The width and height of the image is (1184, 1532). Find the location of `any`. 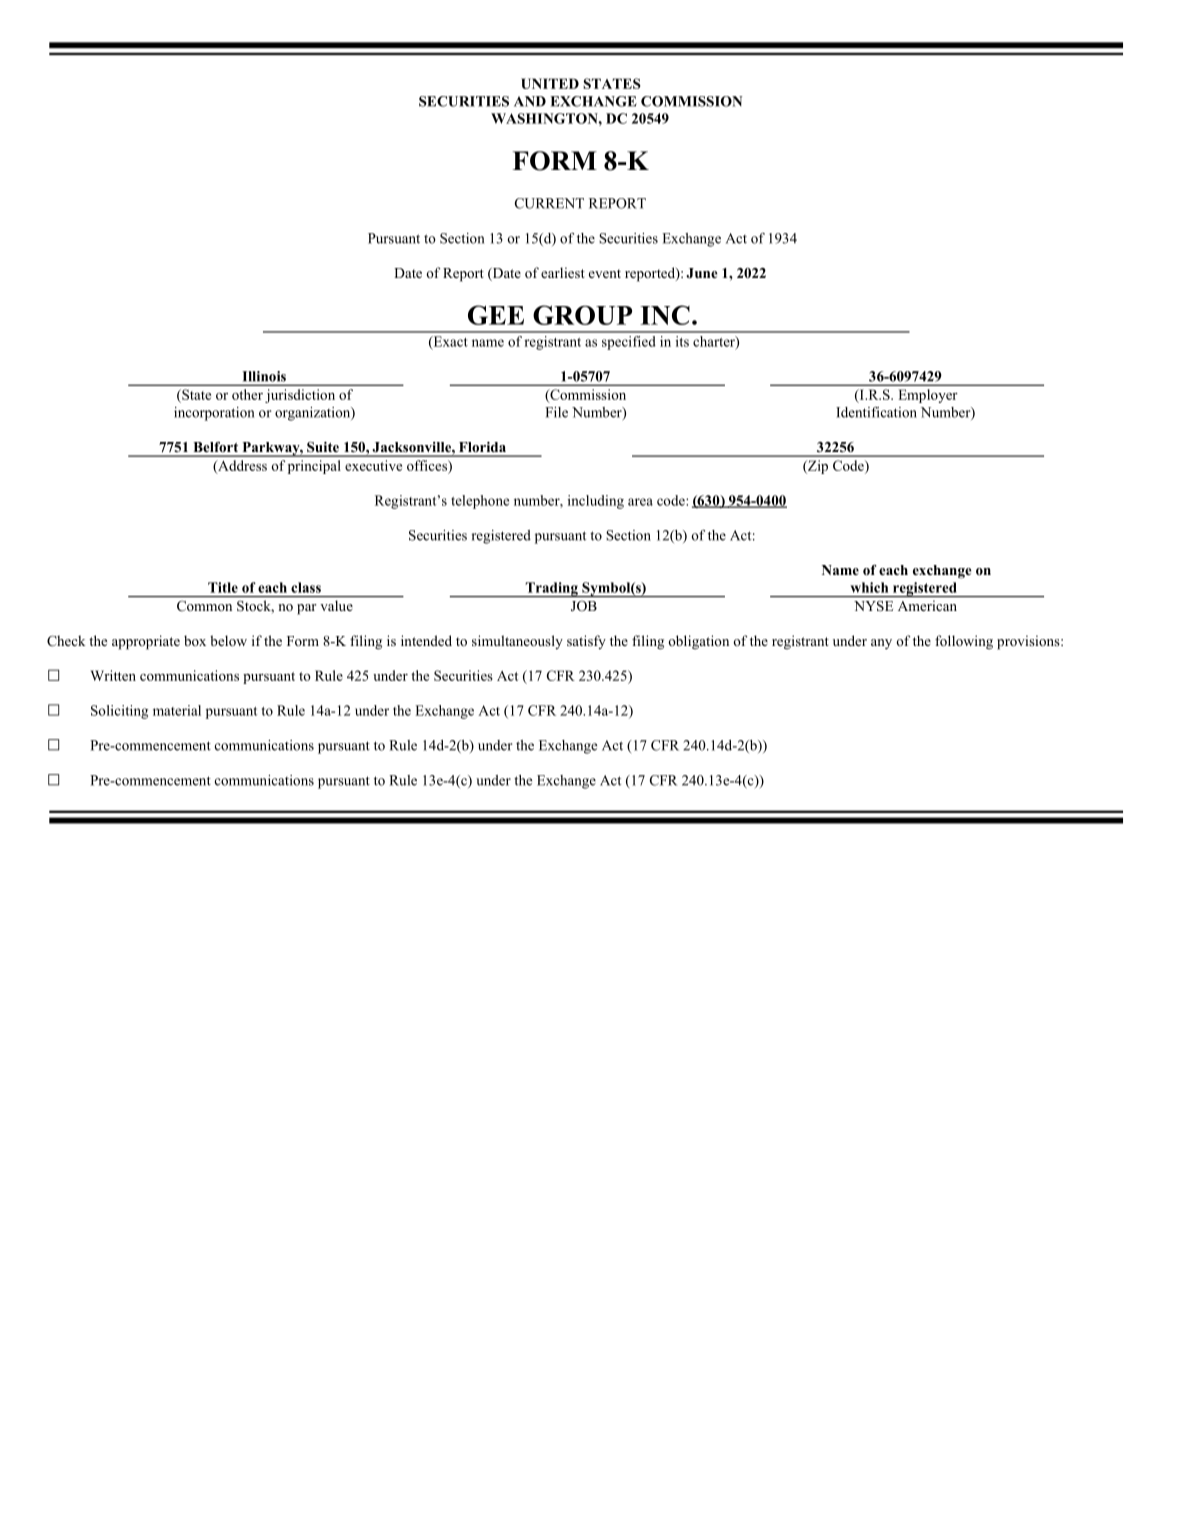

any is located at coordinates (881, 644).
